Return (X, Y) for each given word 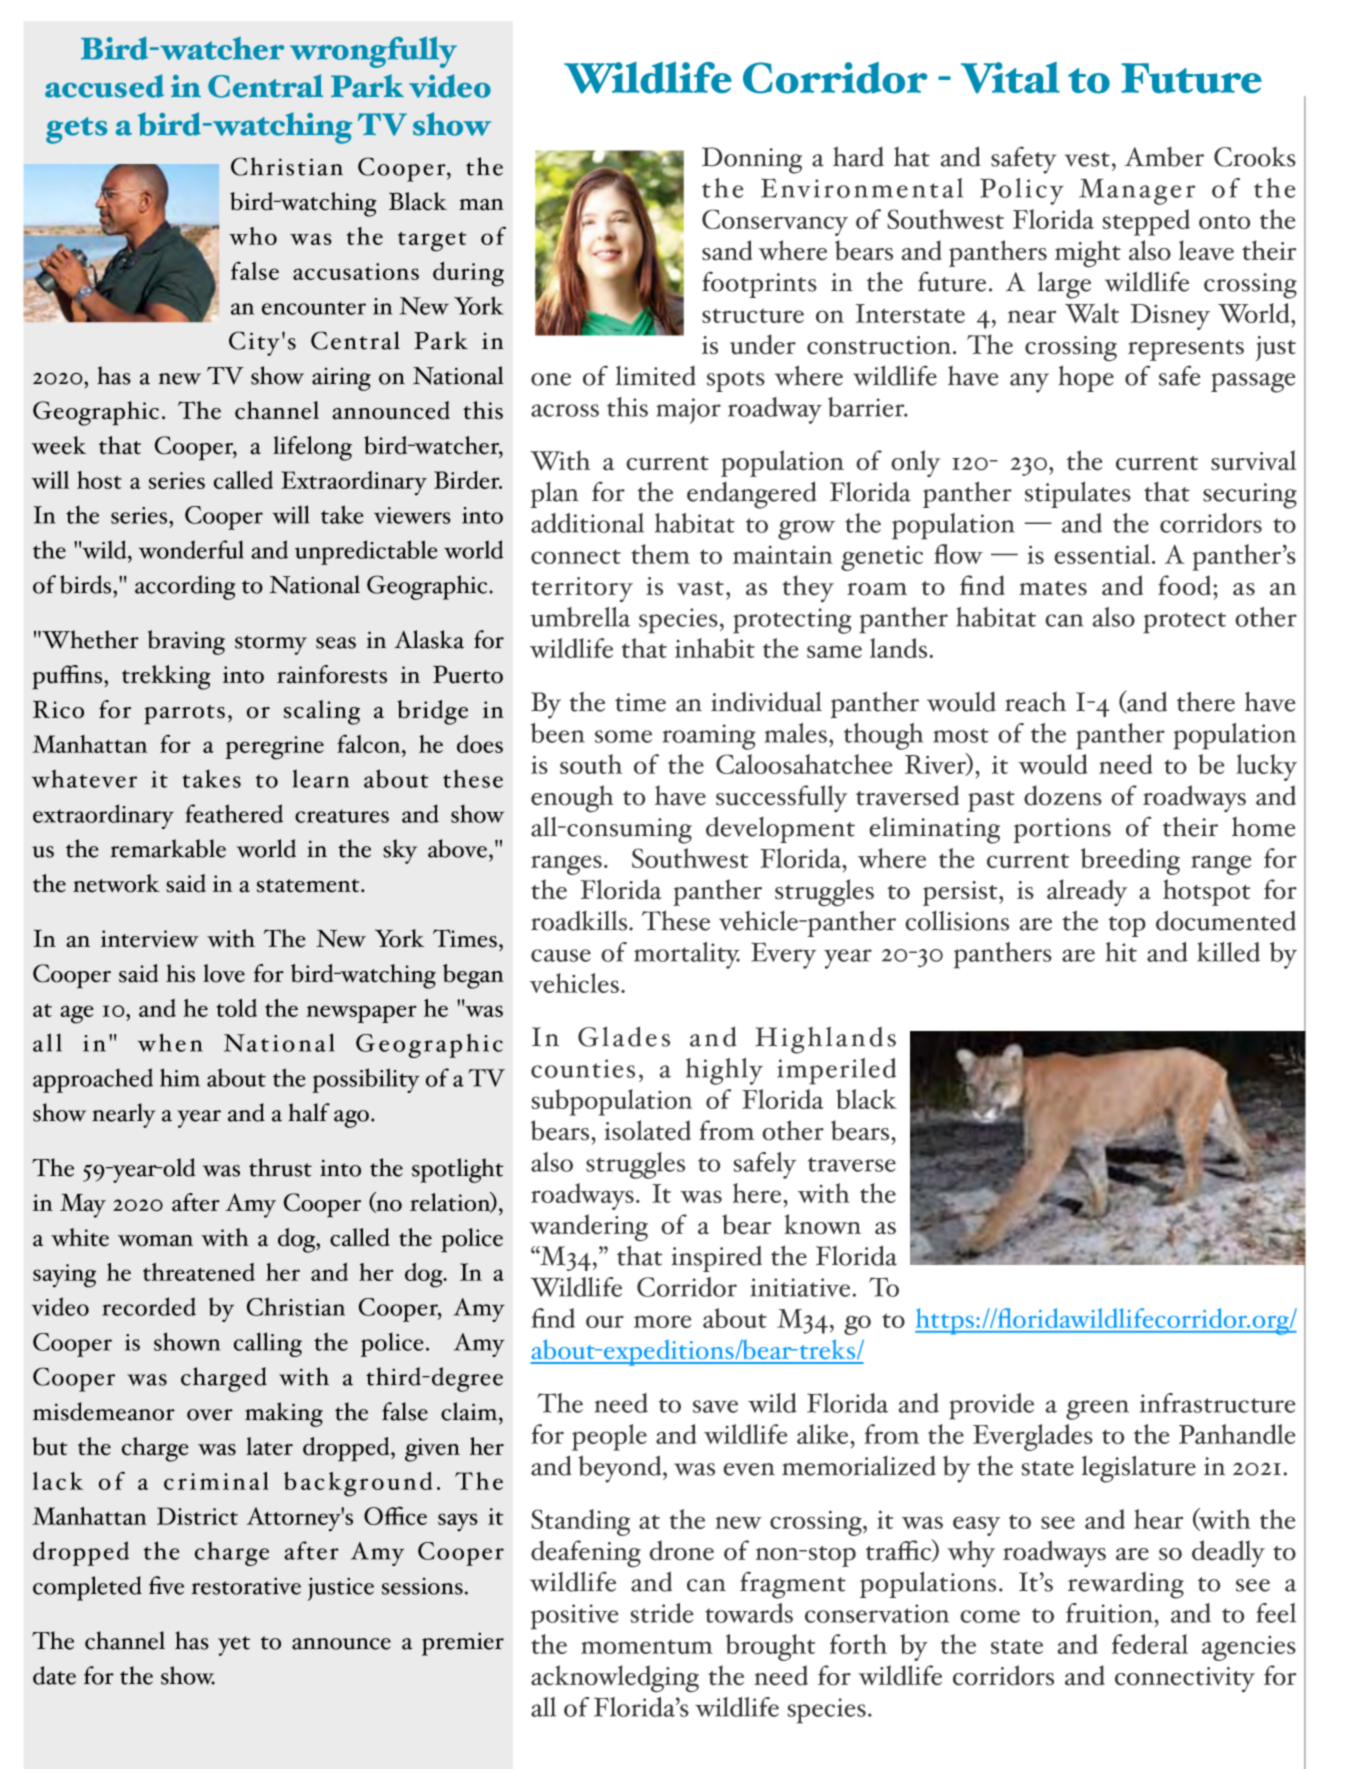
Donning (752, 160)
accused (104, 86)
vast (700, 588)
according (185, 587)
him (180, 1077)
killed (1228, 952)
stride (662, 1613)
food (1186, 585)
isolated (647, 1130)
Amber (1164, 157)
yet (234, 1646)
